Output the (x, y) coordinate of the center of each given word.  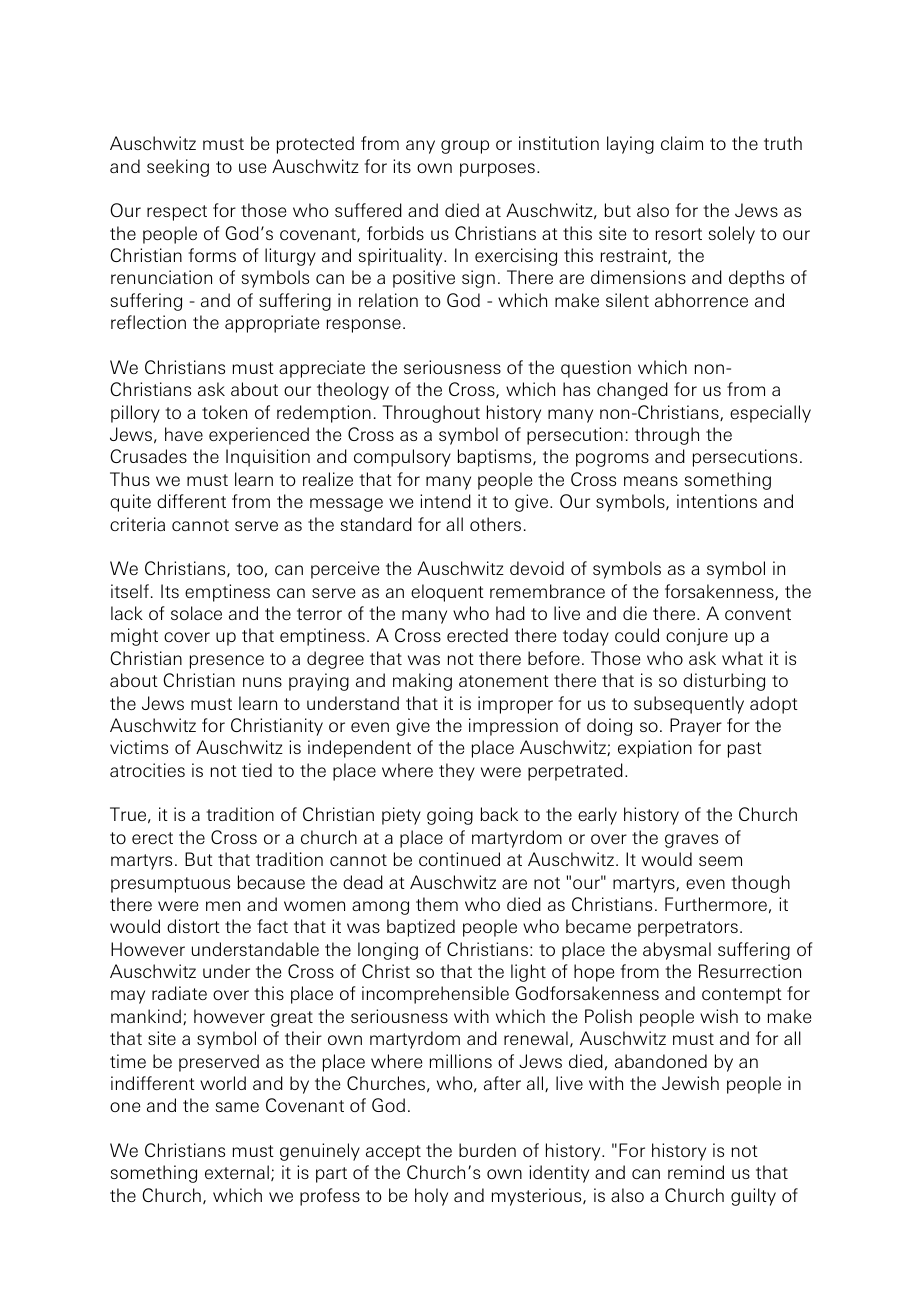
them (437, 904)
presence (227, 662)
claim (682, 143)
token (224, 412)
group (465, 147)
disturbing (724, 682)
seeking (178, 168)
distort (193, 926)
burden (487, 1150)
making (422, 682)
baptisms (496, 458)
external (237, 1172)
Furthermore (716, 904)
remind (696, 1172)
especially (770, 414)
